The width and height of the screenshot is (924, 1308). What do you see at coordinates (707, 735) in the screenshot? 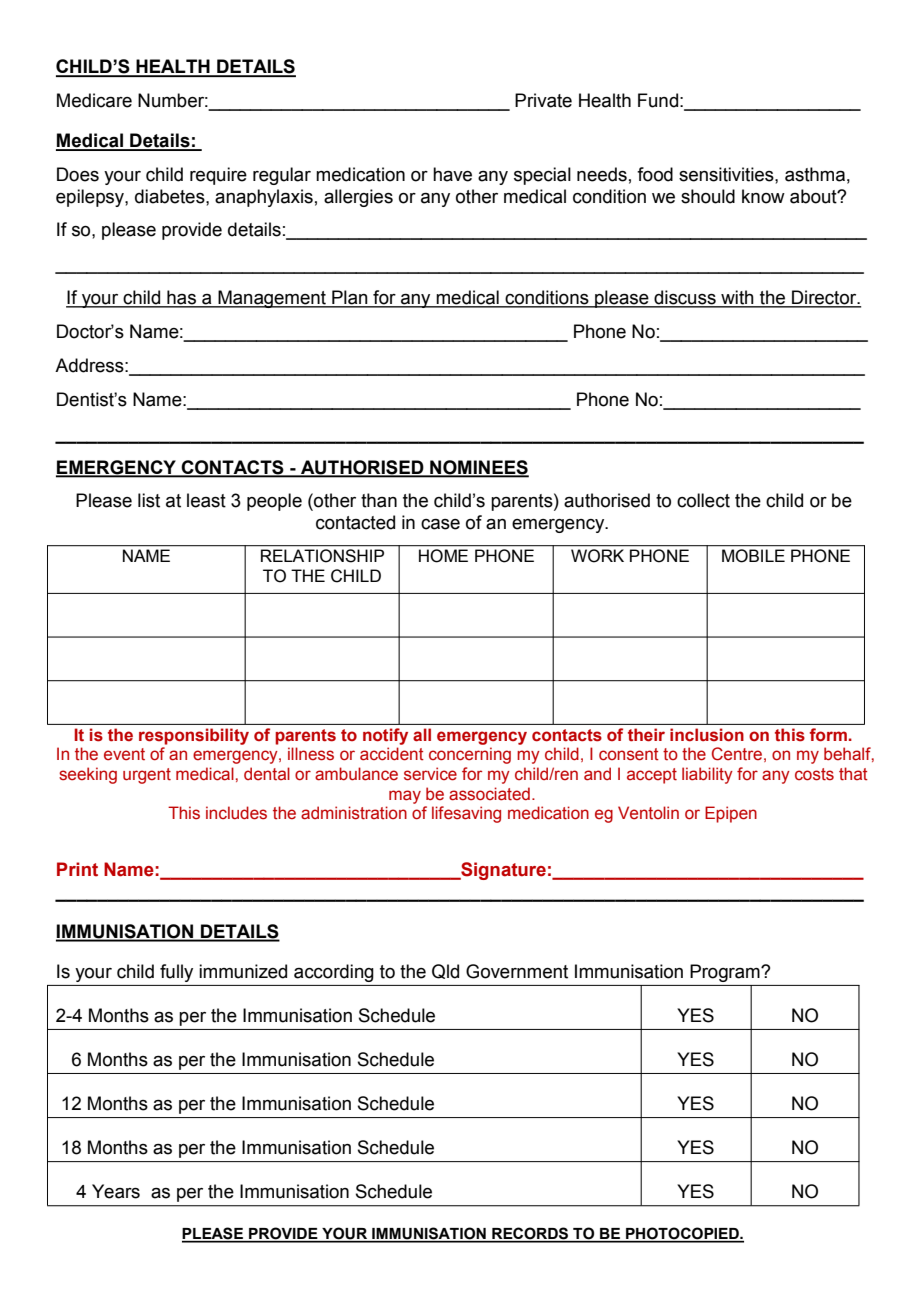
I see `inclusion` at bounding box center [707, 735].
